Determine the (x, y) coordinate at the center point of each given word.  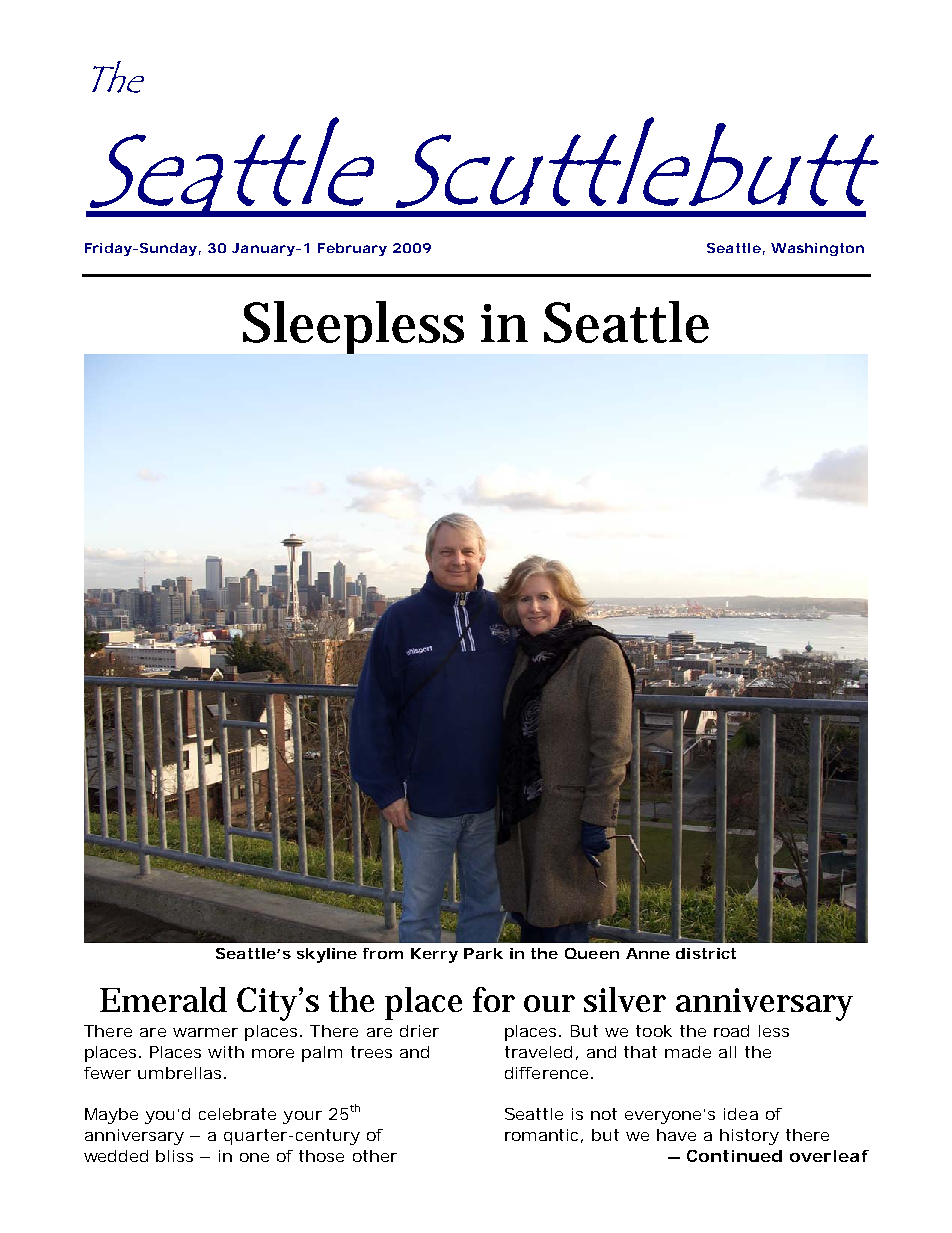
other (375, 1156)
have (676, 1135)
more (273, 1053)
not (604, 1114)
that (640, 1052)
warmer (205, 1032)
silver (625, 999)
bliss (174, 1156)
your (302, 1117)
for (494, 999)
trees (371, 1052)
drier (419, 1031)
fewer (107, 1073)
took (654, 1031)
